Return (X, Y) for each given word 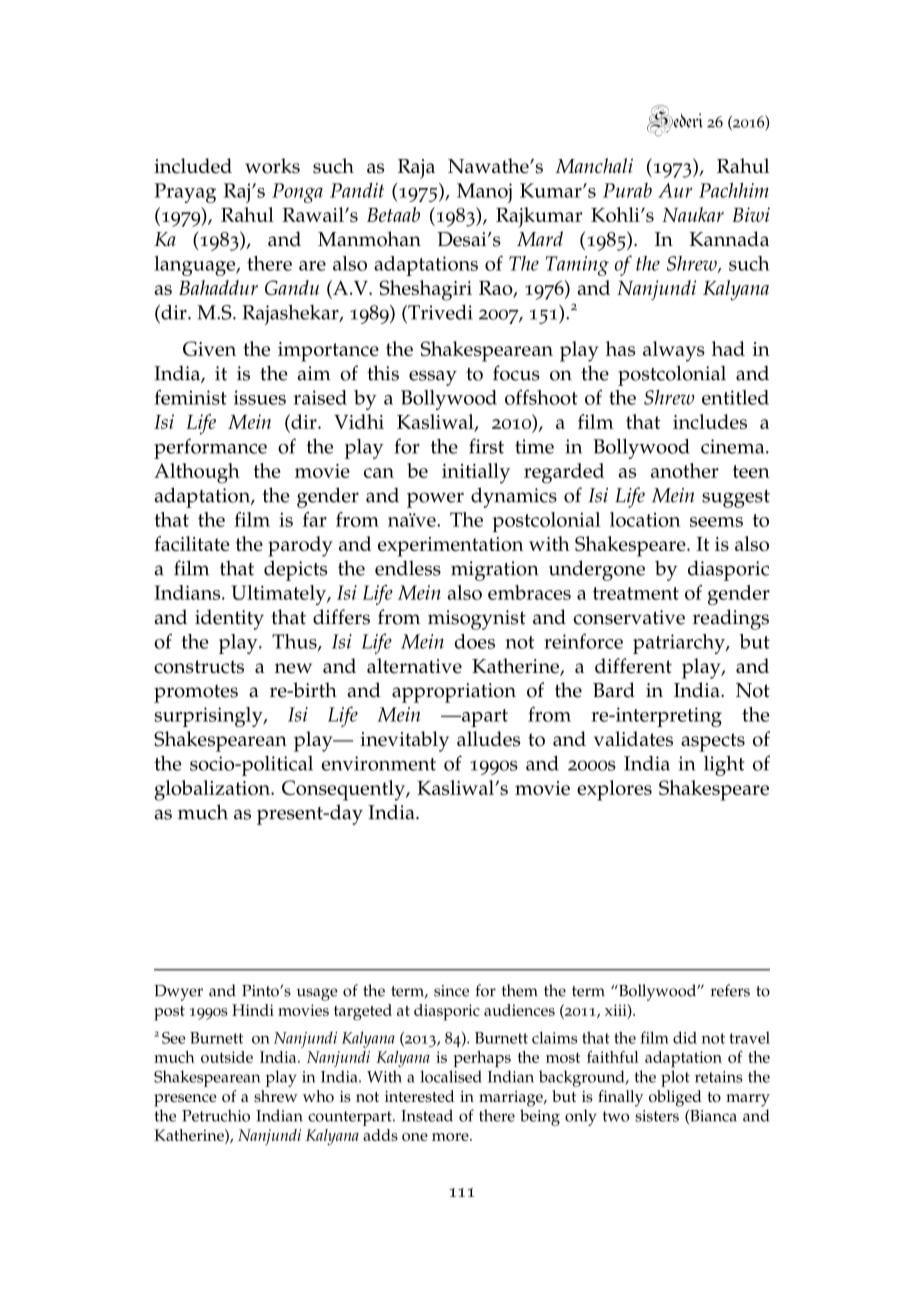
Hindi (253, 1010)
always (674, 351)
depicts (295, 570)
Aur (675, 190)
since (451, 991)
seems (716, 522)
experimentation (451, 547)
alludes (488, 739)
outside (227, 1057)
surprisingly (210, 717)
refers (730, 990)
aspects (713, 742)
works (272, 166)
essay (433, 378)
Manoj (484, 193)
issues (260, 397)
